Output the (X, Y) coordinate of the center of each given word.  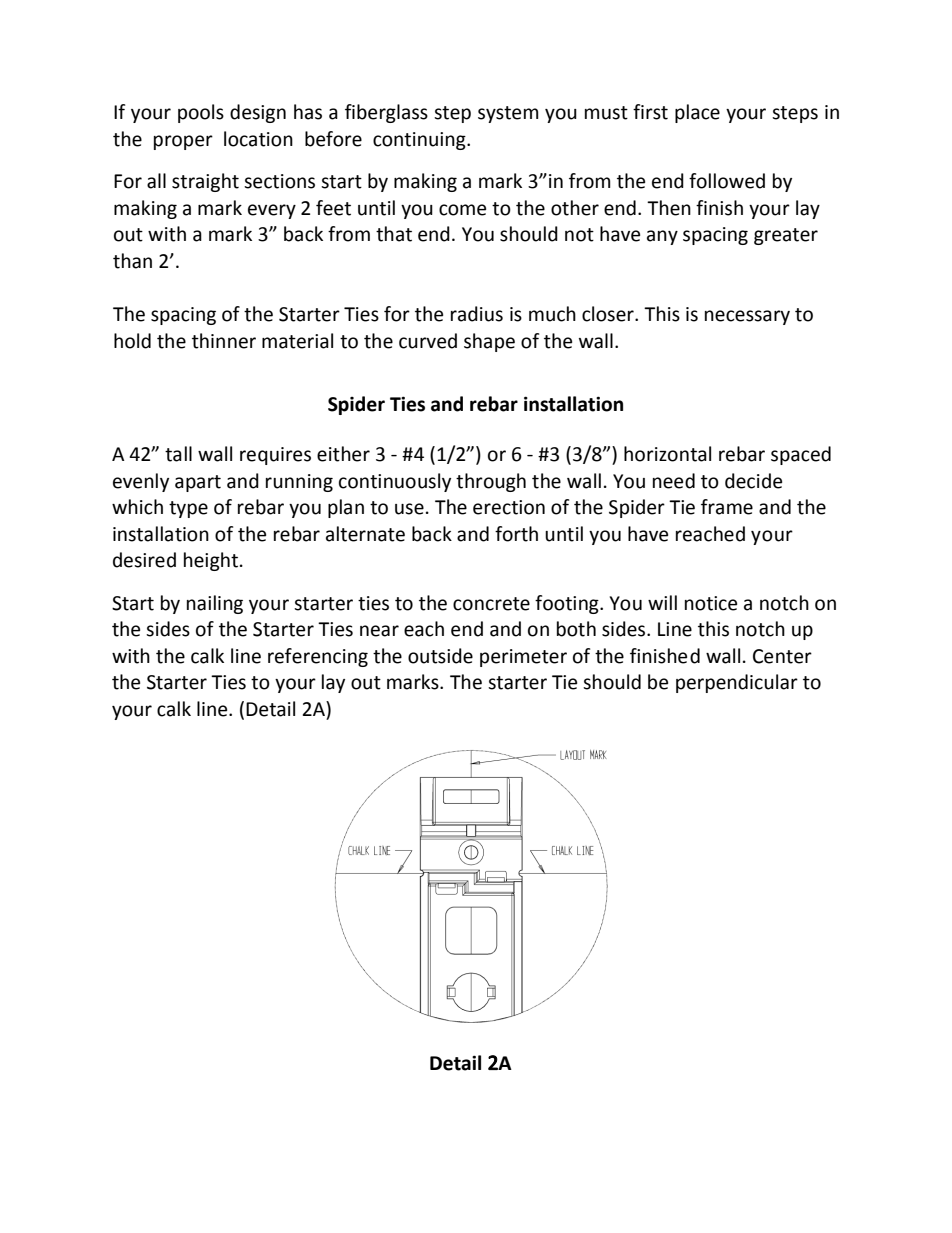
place (697, 113)
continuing (420, 141)
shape (489, 342)
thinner (224, 341)
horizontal (667, 454)
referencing (318, 657)
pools (201, 113)
